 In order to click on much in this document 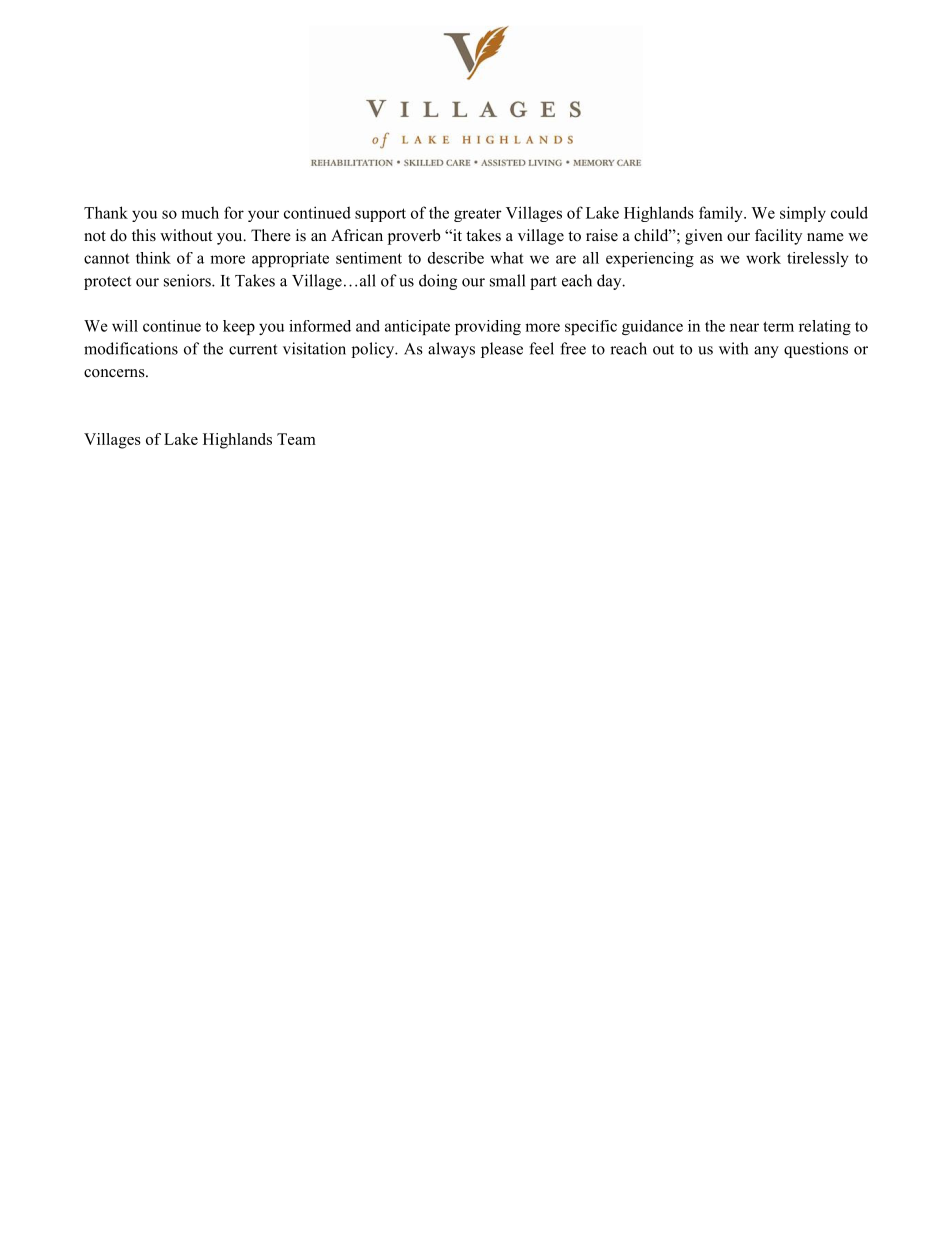, I will do `click(200, 212)`.
